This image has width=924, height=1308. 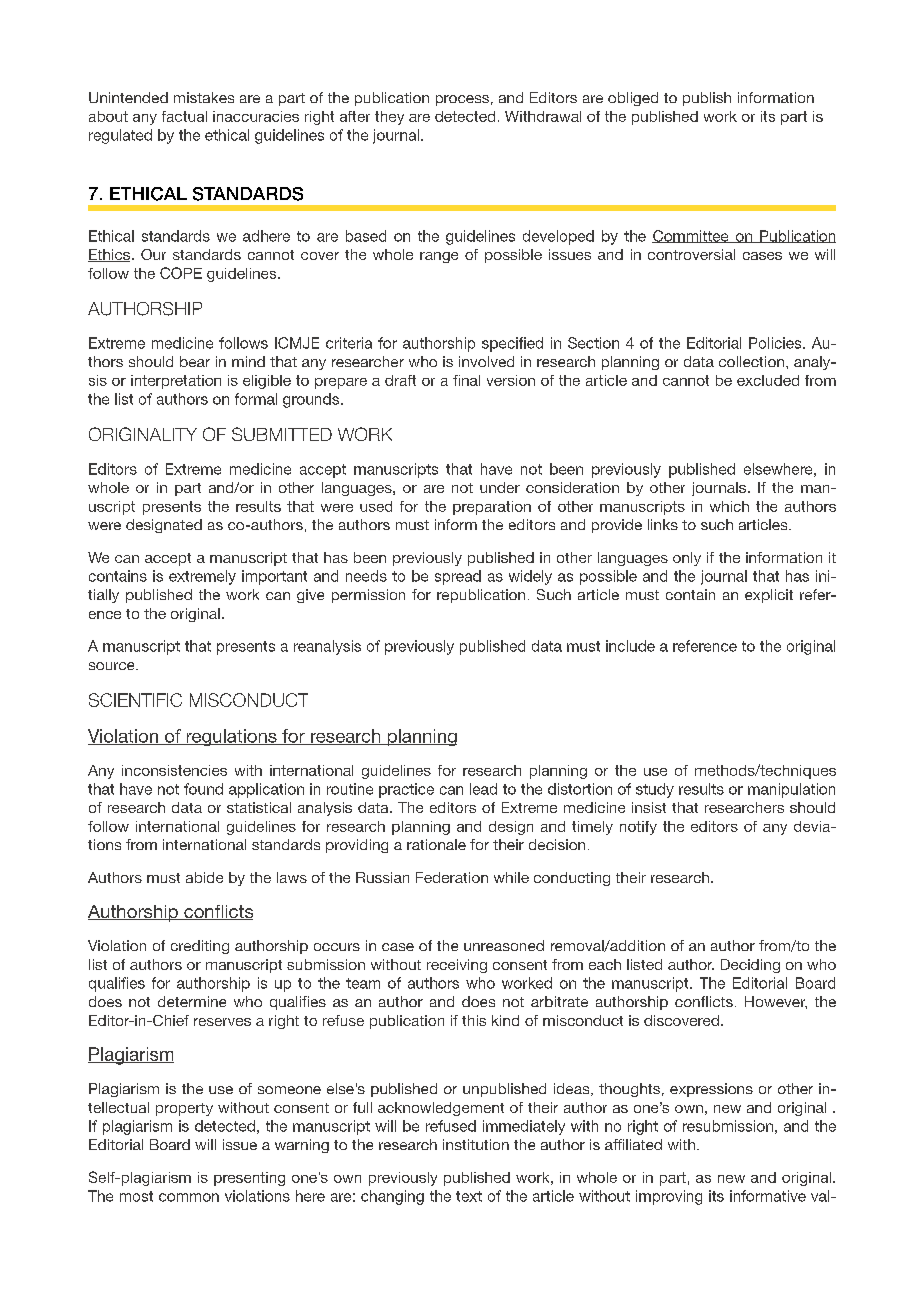 I want to click on factual, so click(x=184, y=116).
